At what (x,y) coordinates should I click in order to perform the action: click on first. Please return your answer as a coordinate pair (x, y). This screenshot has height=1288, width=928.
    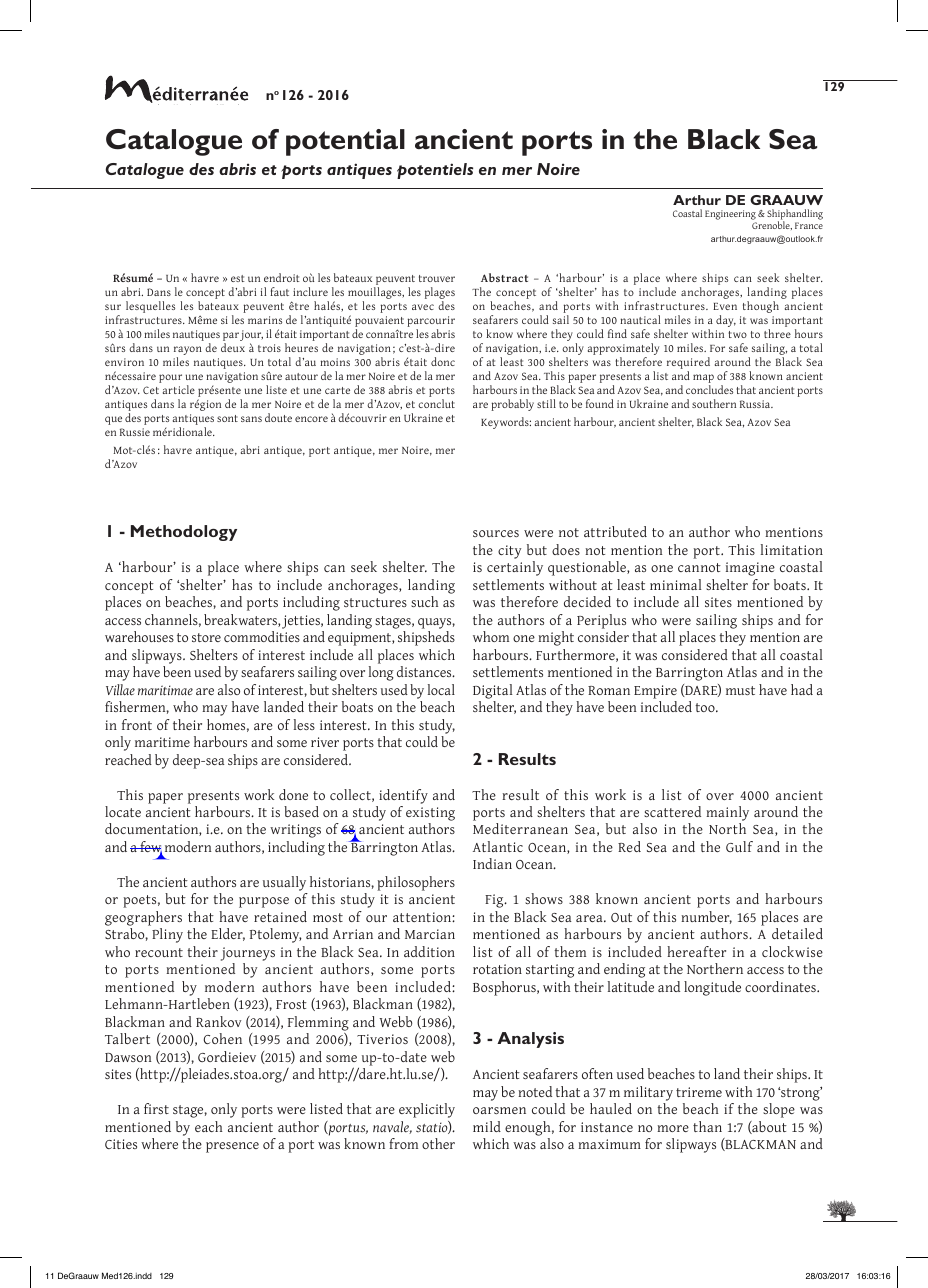
    Looking at the image, I should click on (156, 1108).
